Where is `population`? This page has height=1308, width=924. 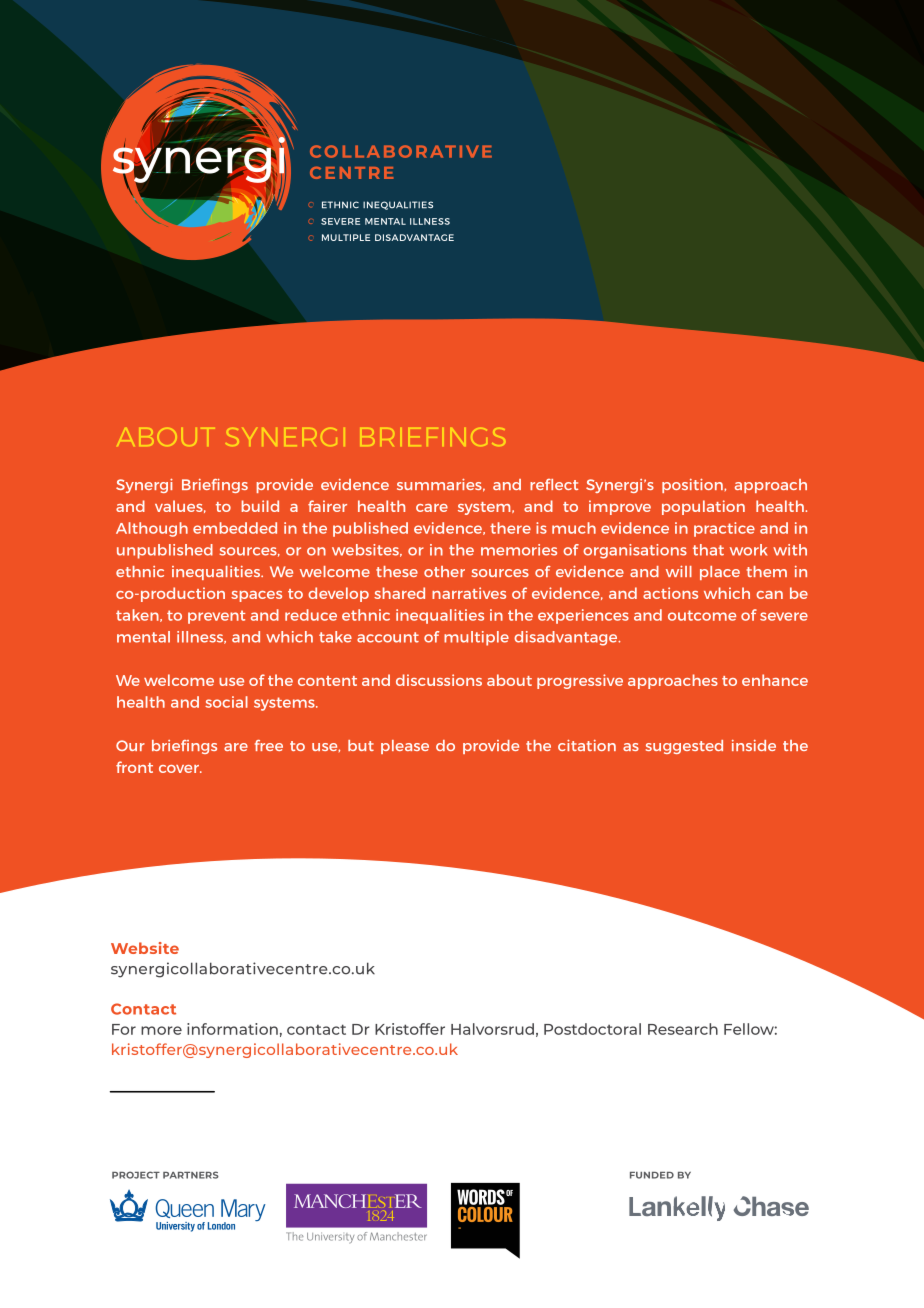
population is located at coordinates (703, 507).
